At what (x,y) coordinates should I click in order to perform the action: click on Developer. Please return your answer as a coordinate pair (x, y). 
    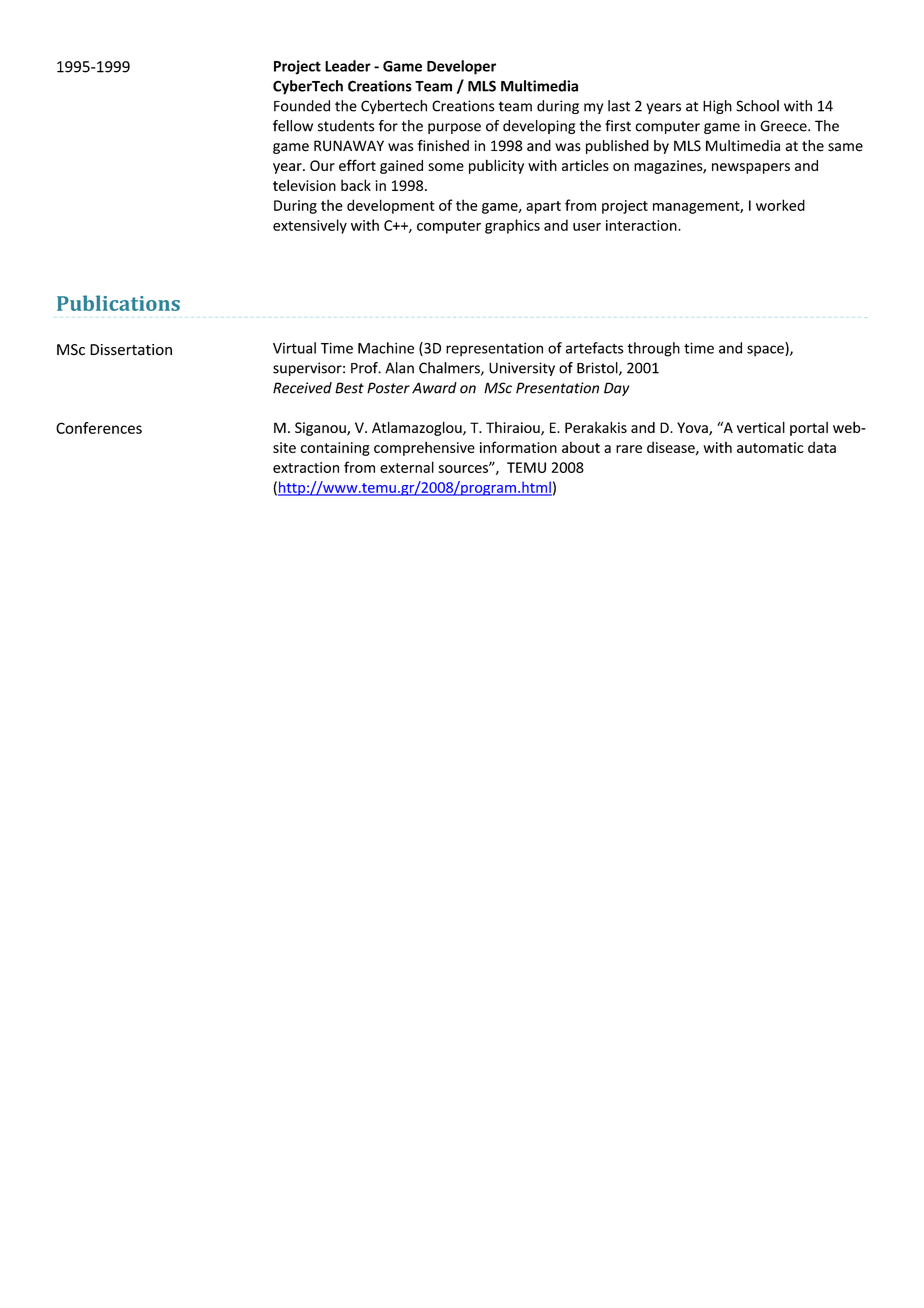
    Looking at the image, I should click on (461, 67).
